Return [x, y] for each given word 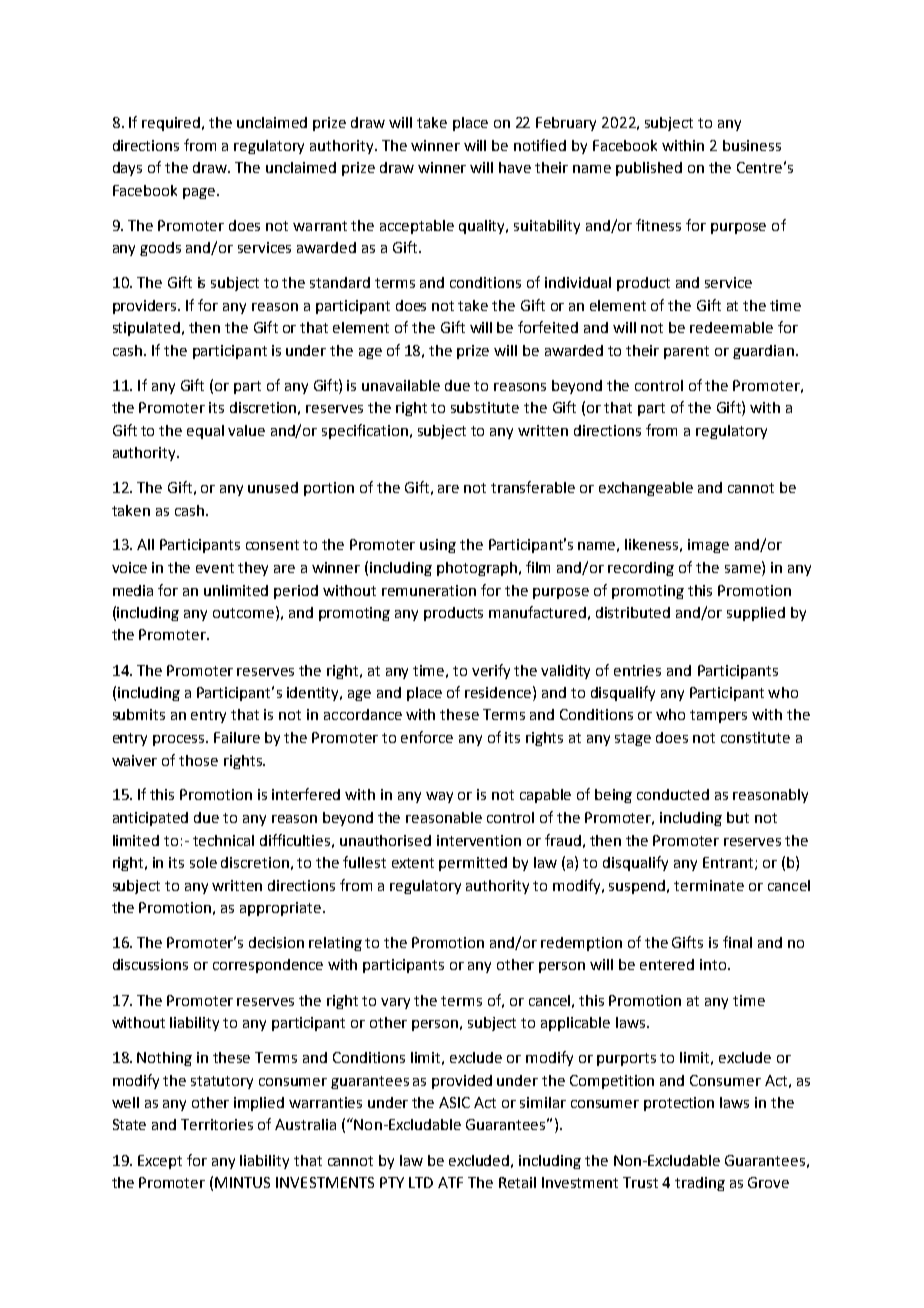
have [515, 167]
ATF [450, 1182]
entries [637, 670]
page [200, 193]
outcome [243, 613]
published [649, 169]
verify [491, 671]
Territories [217, 1124]
